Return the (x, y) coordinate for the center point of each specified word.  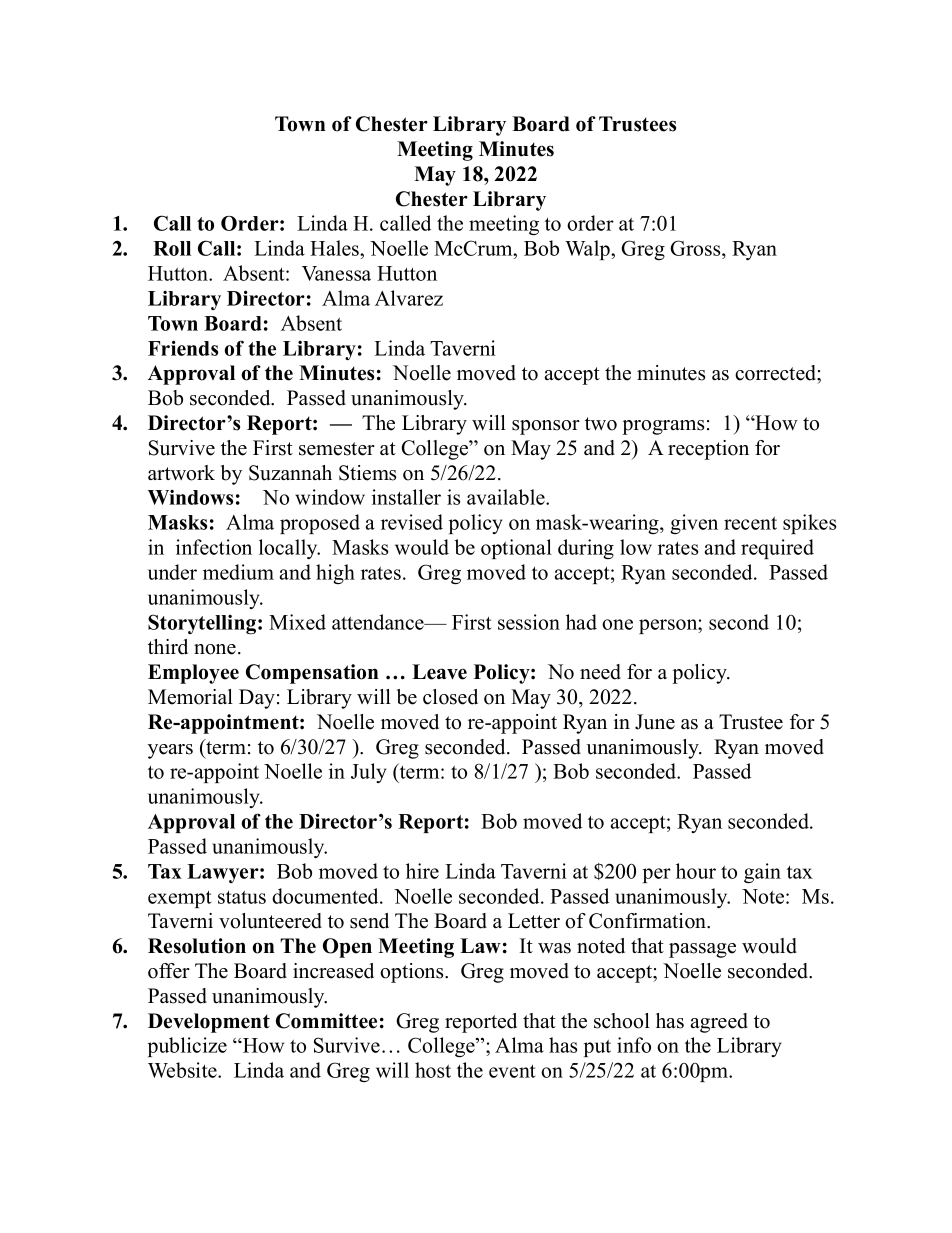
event (512, 1071)
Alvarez (409, 298)
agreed (719, 1023)
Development (209, 1023)
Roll (172, 248)
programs (663, 427)
